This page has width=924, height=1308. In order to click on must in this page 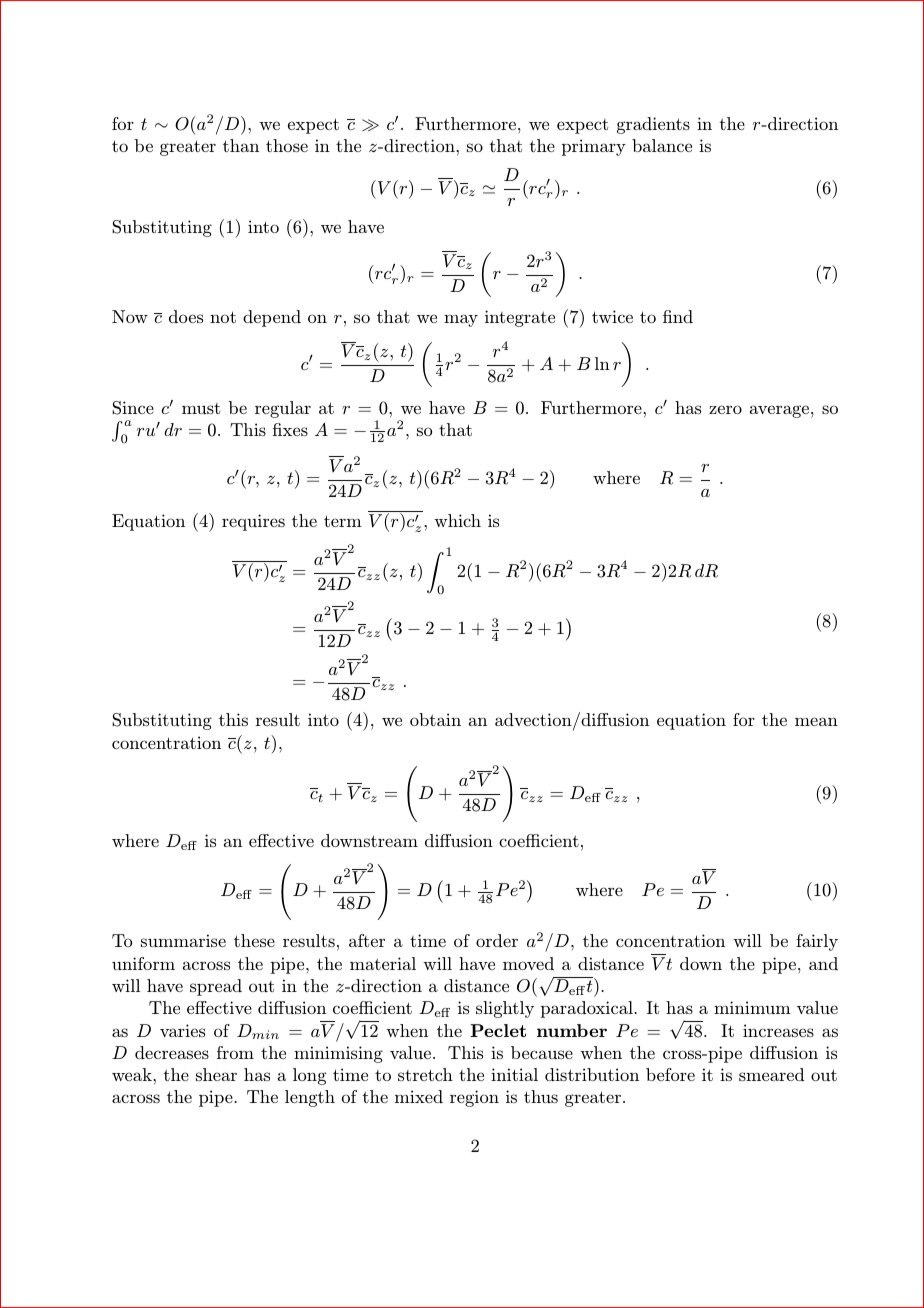, I will do `click(201, 408)`.
